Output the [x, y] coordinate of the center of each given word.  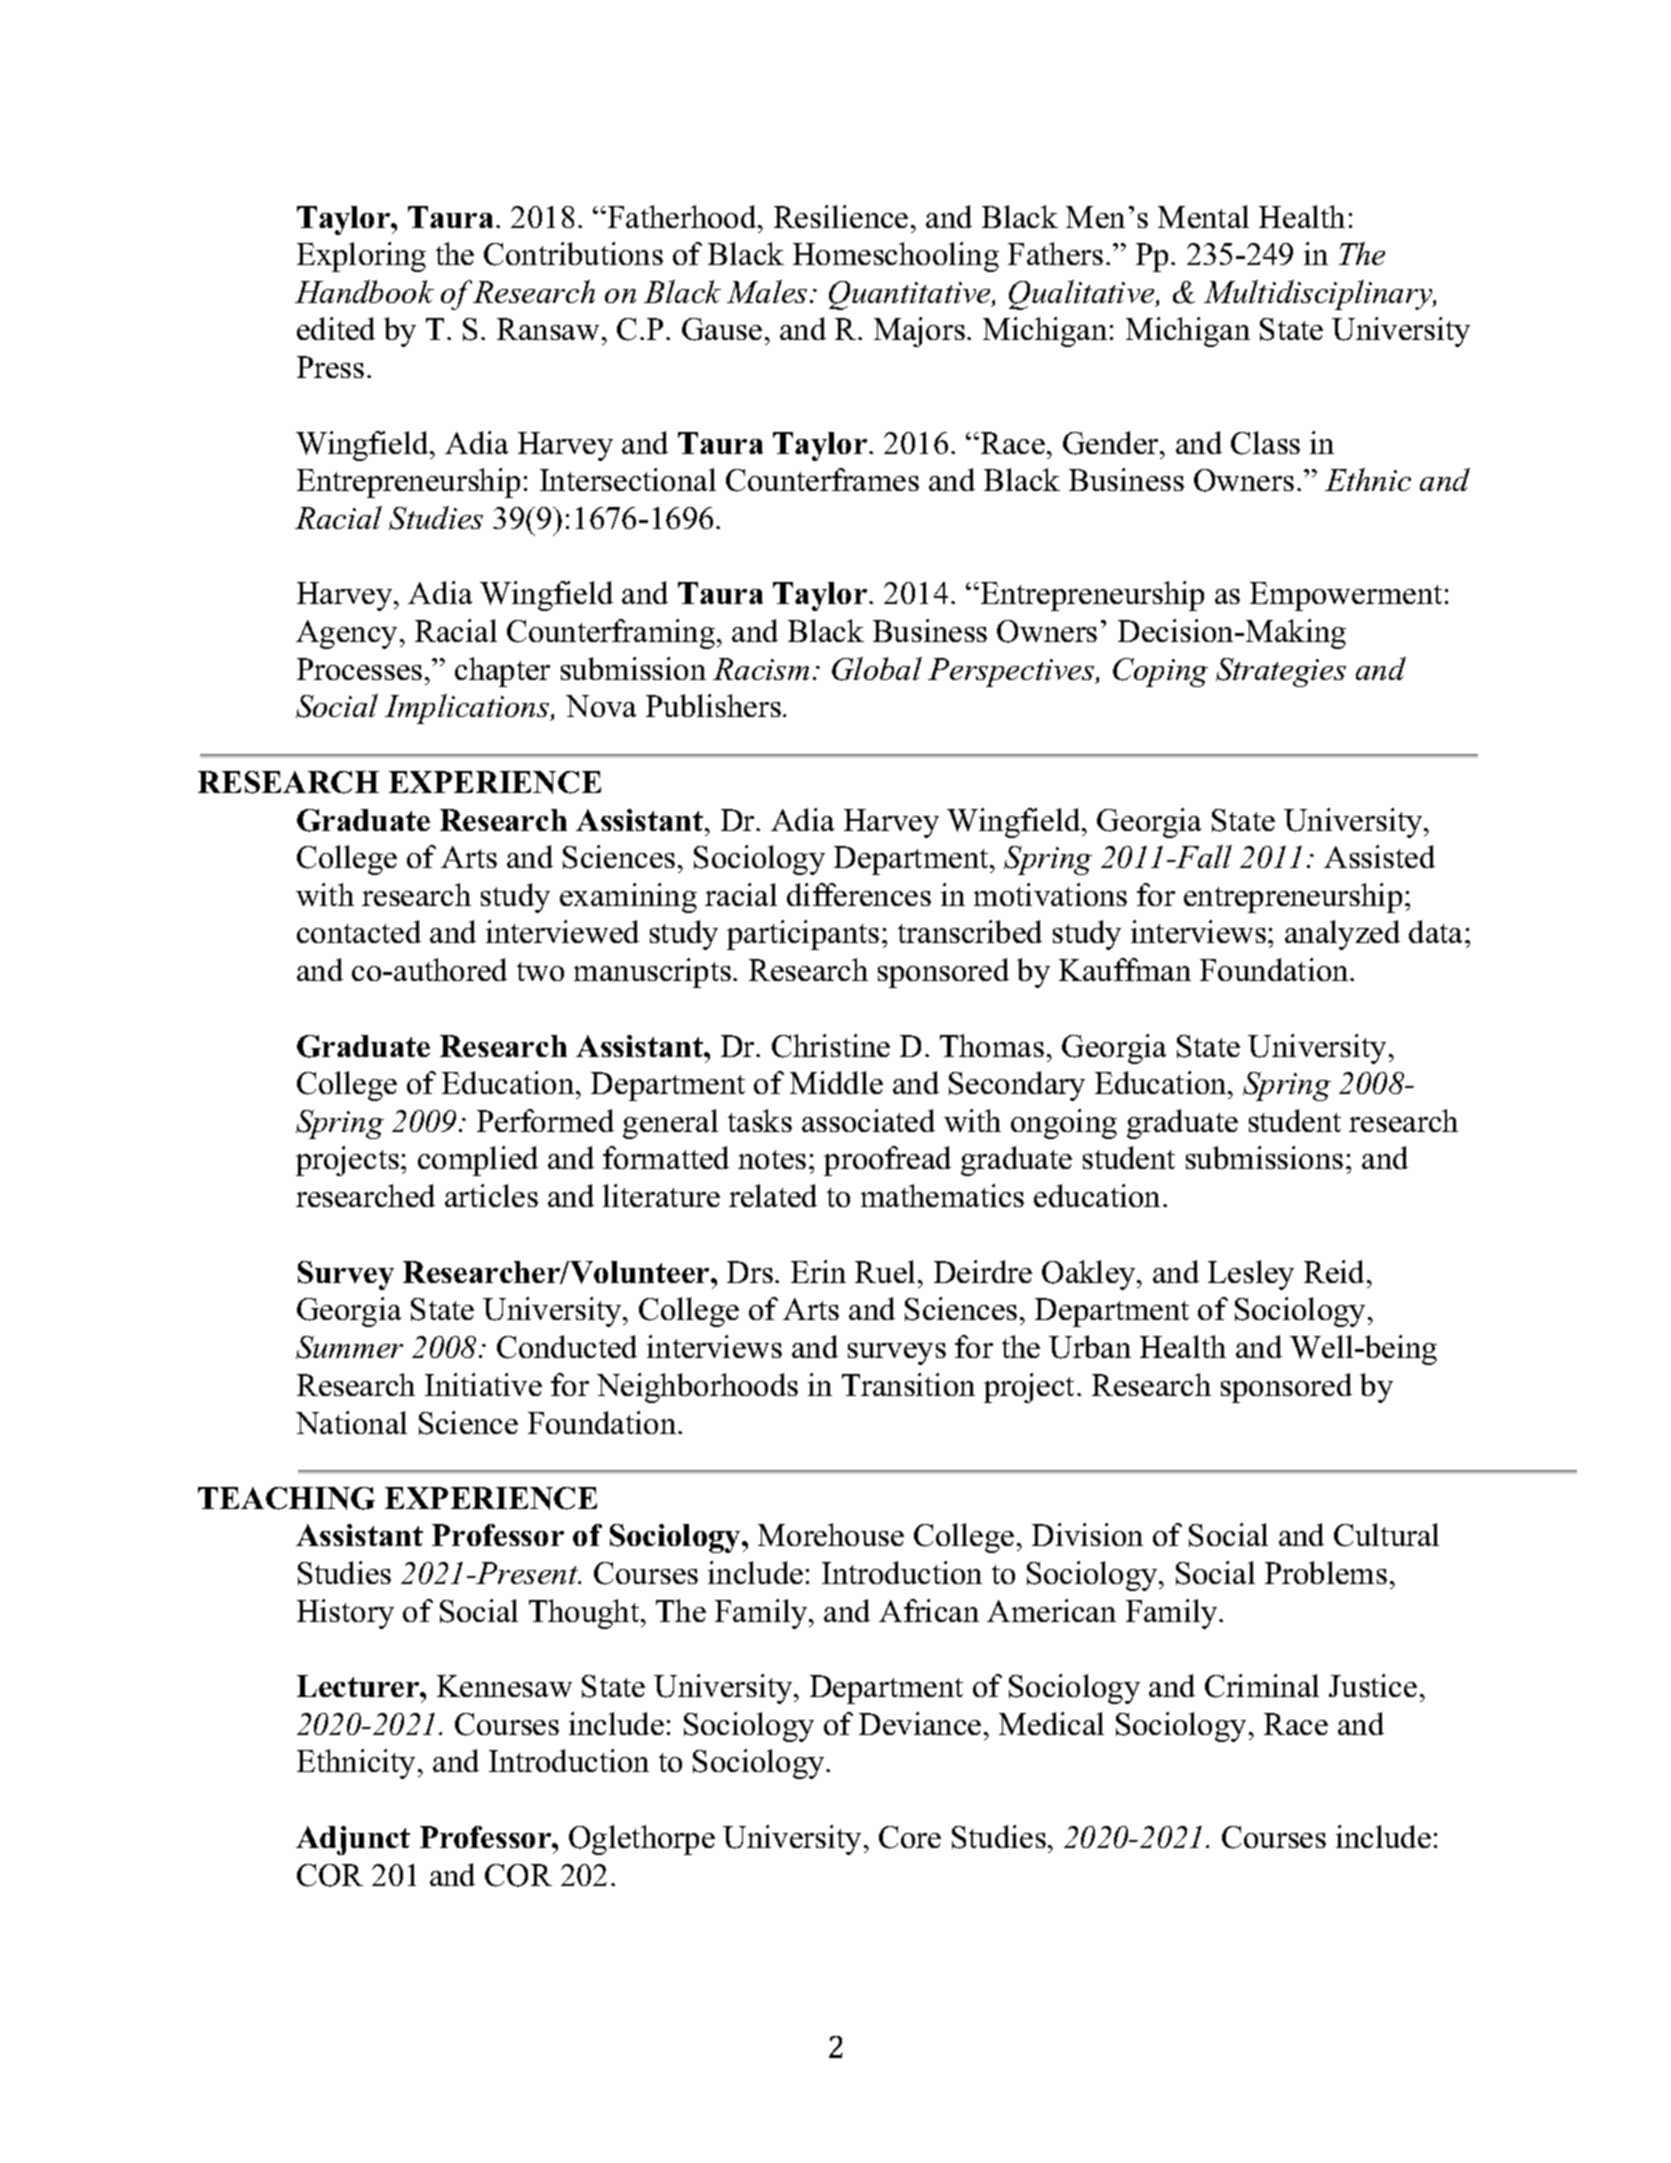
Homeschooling [896, 257]
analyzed [1342, 935]
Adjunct [353, 1840]
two [540, 971]
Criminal [1262, 1686]
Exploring [361, 257]
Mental [1203, 216]
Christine [831, 1046]
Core [910, 1837]
